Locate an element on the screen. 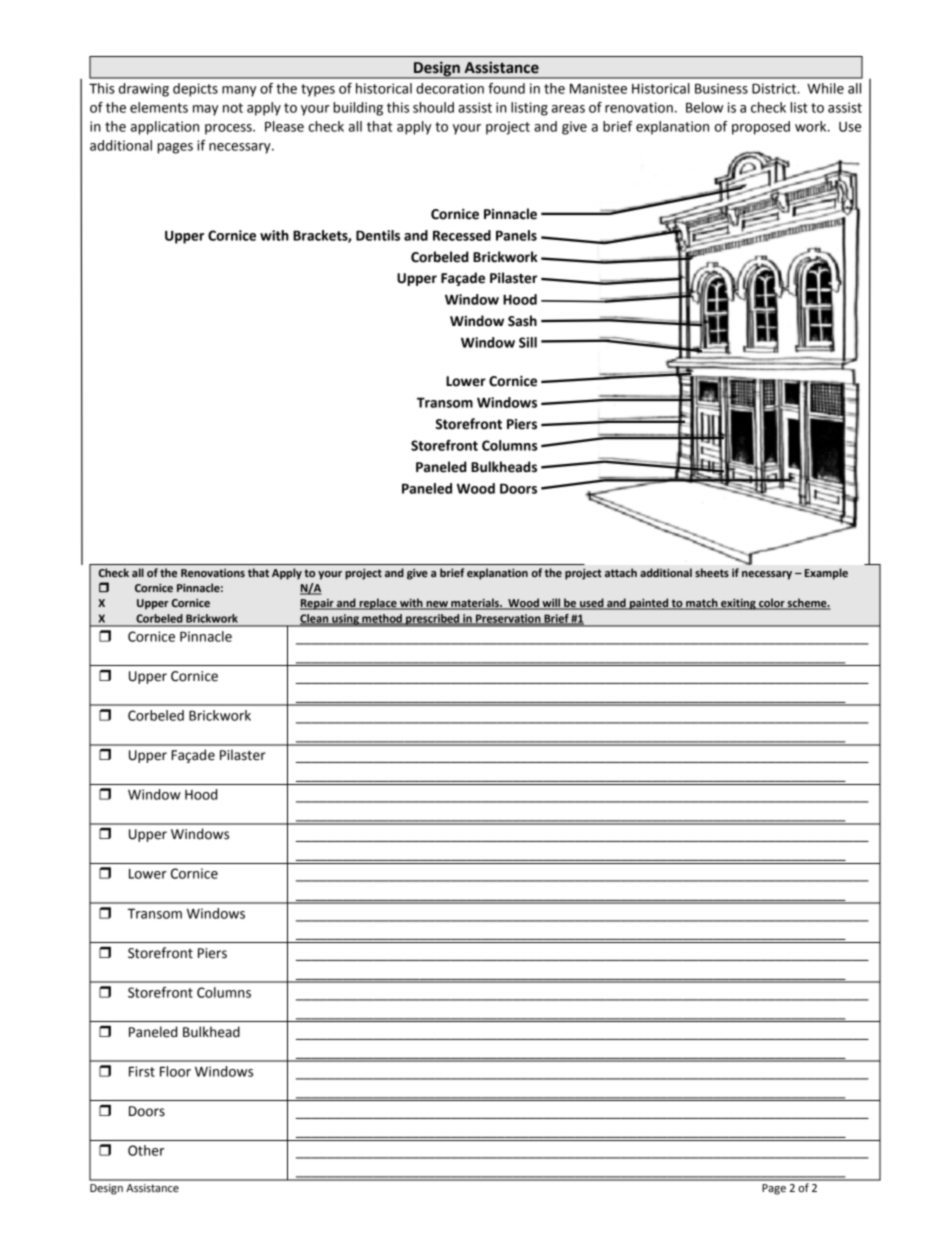 This screenshot has width=952, height=1233. Floor is located at coordinates (175, 1071).
